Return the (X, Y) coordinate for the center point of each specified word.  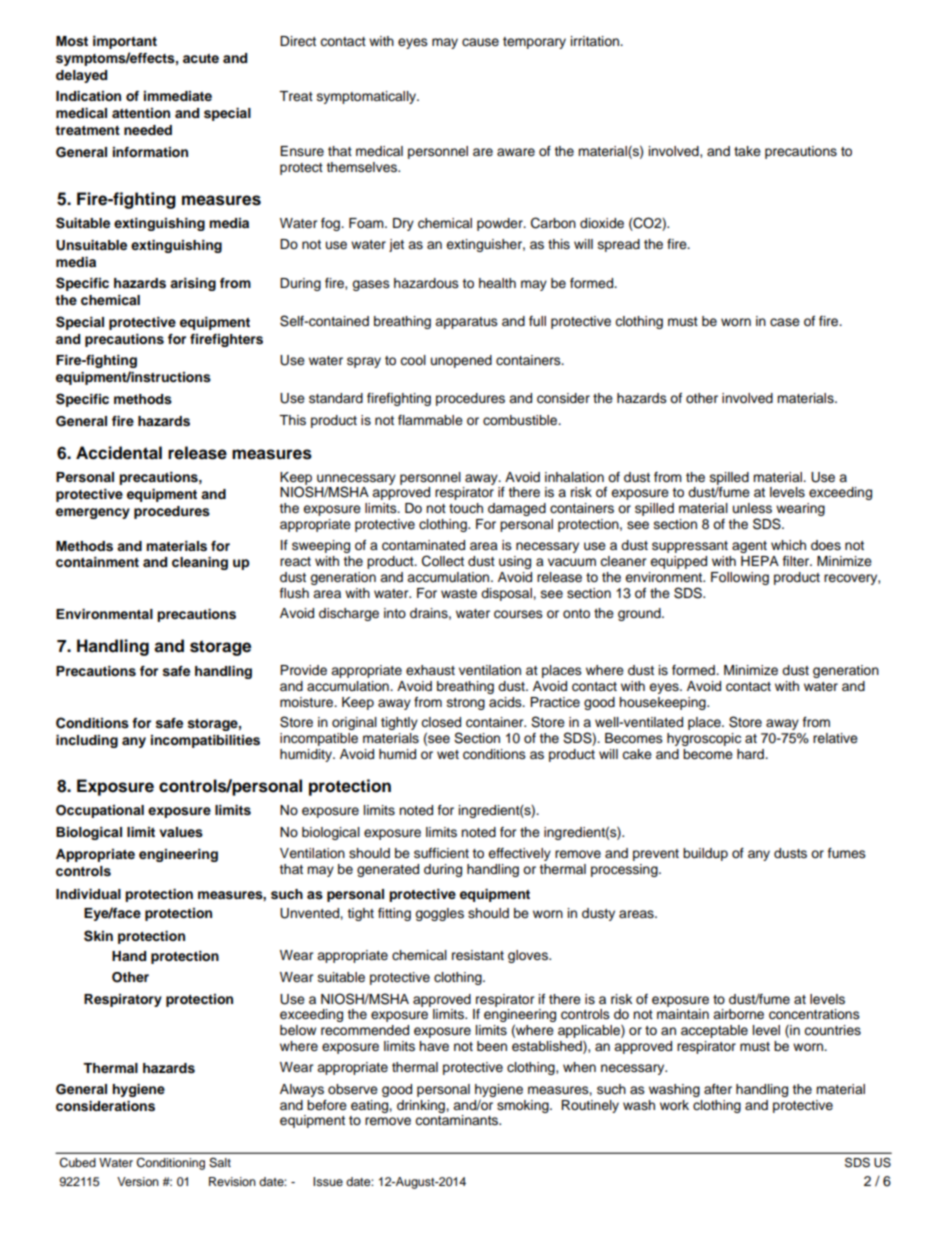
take (747, 151)
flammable (430, 420)
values (181, 832)
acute (201, 58)
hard (751, 754)
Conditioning (170, 1164)
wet (448, 754)
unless (752, 508)
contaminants (458, 1120)
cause (480, 42)
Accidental (119, 453)
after (718, 1089)
